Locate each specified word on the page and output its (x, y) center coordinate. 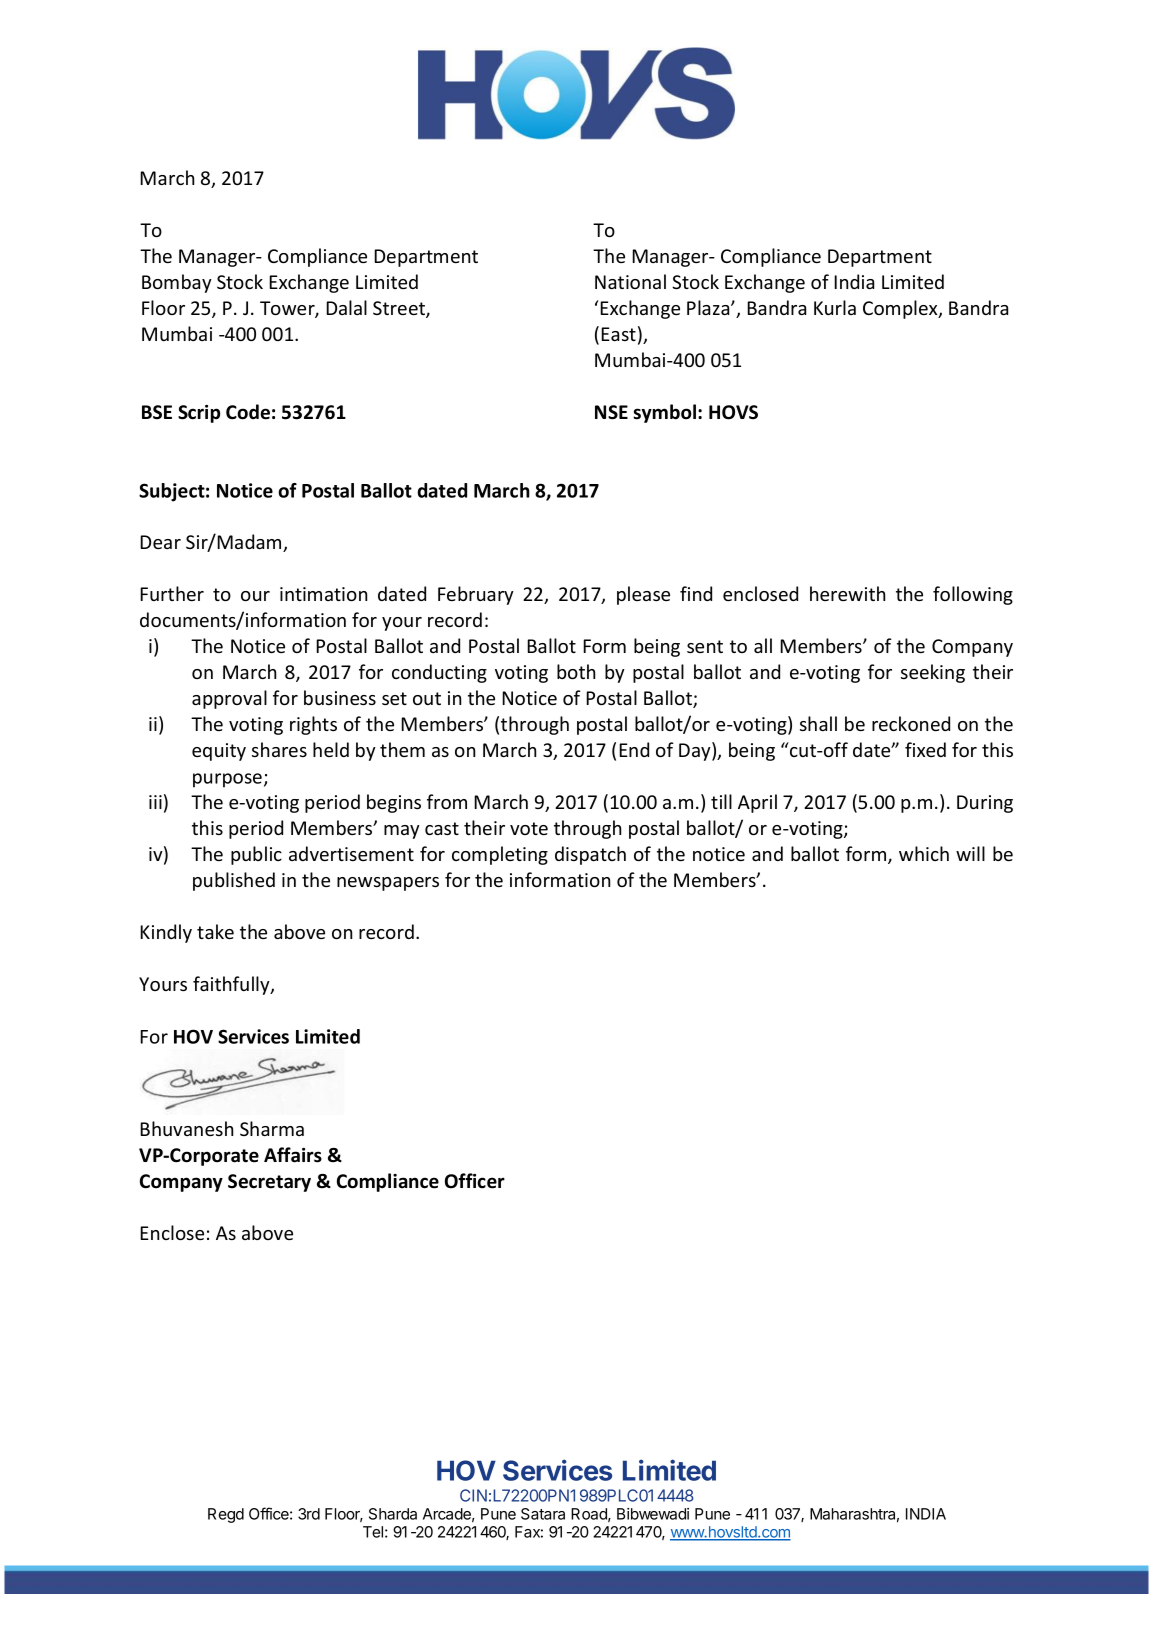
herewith (847, 593)
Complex (901, 309)
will (970, 853)
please (643, 595)
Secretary (269, 1183)
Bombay (177, 283)
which (924, 853)
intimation (323, 594)
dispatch (590, 855)
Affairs (293, 1155)
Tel (373, 1532)
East (618, 334)
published (234, 881)
